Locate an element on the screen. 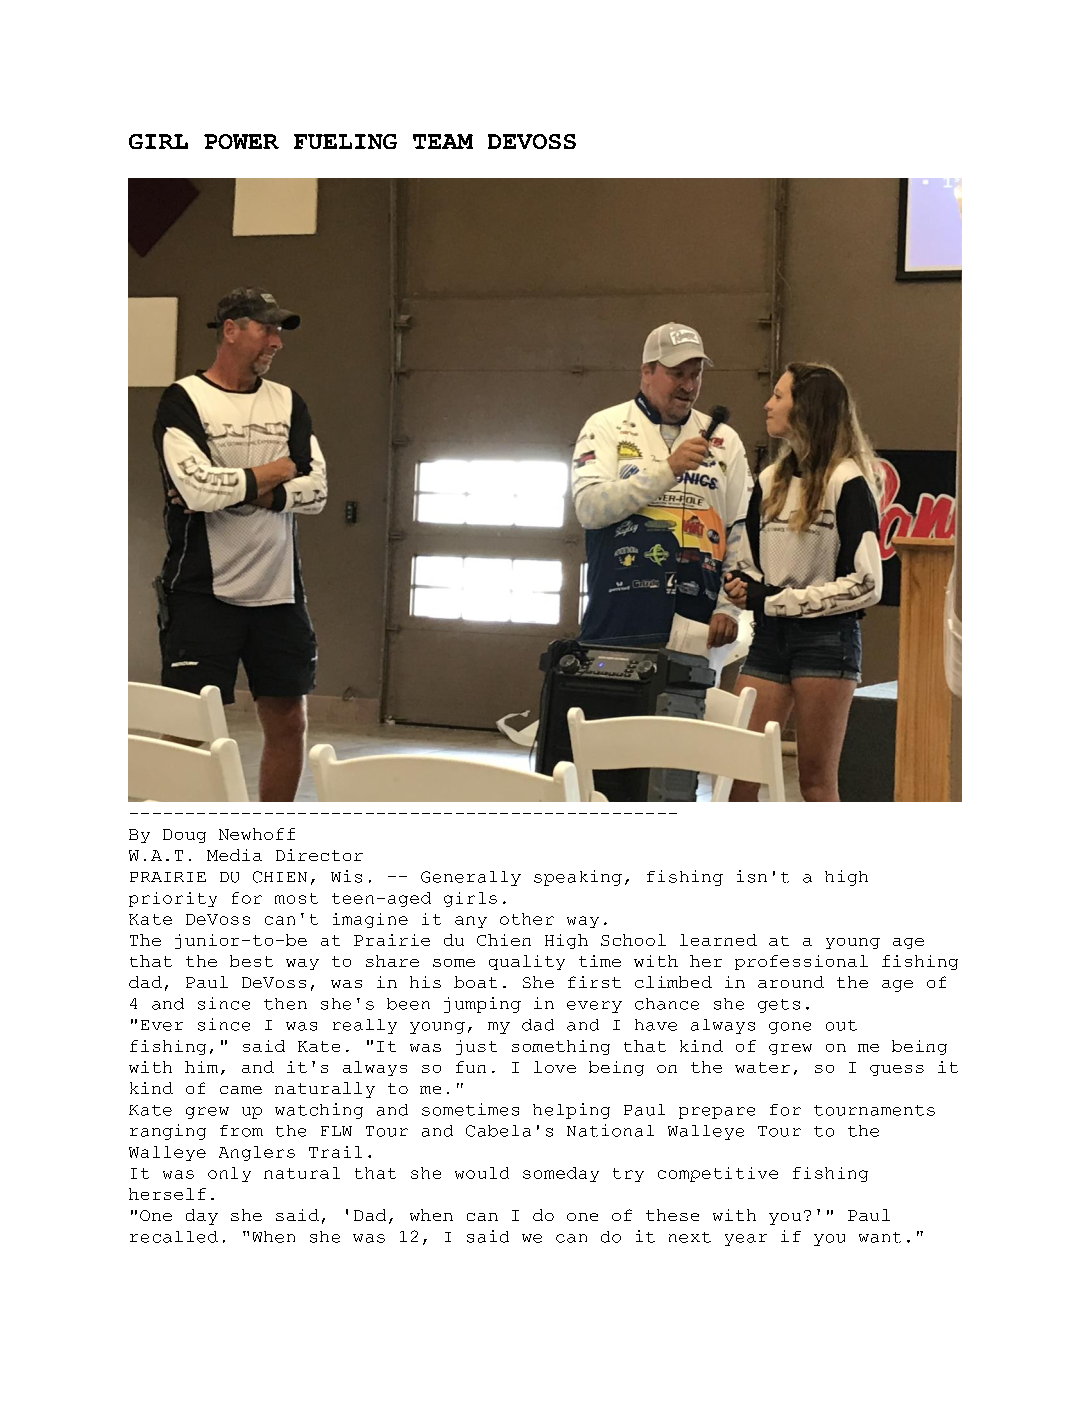  Media is located at coordinates (234, 855).
